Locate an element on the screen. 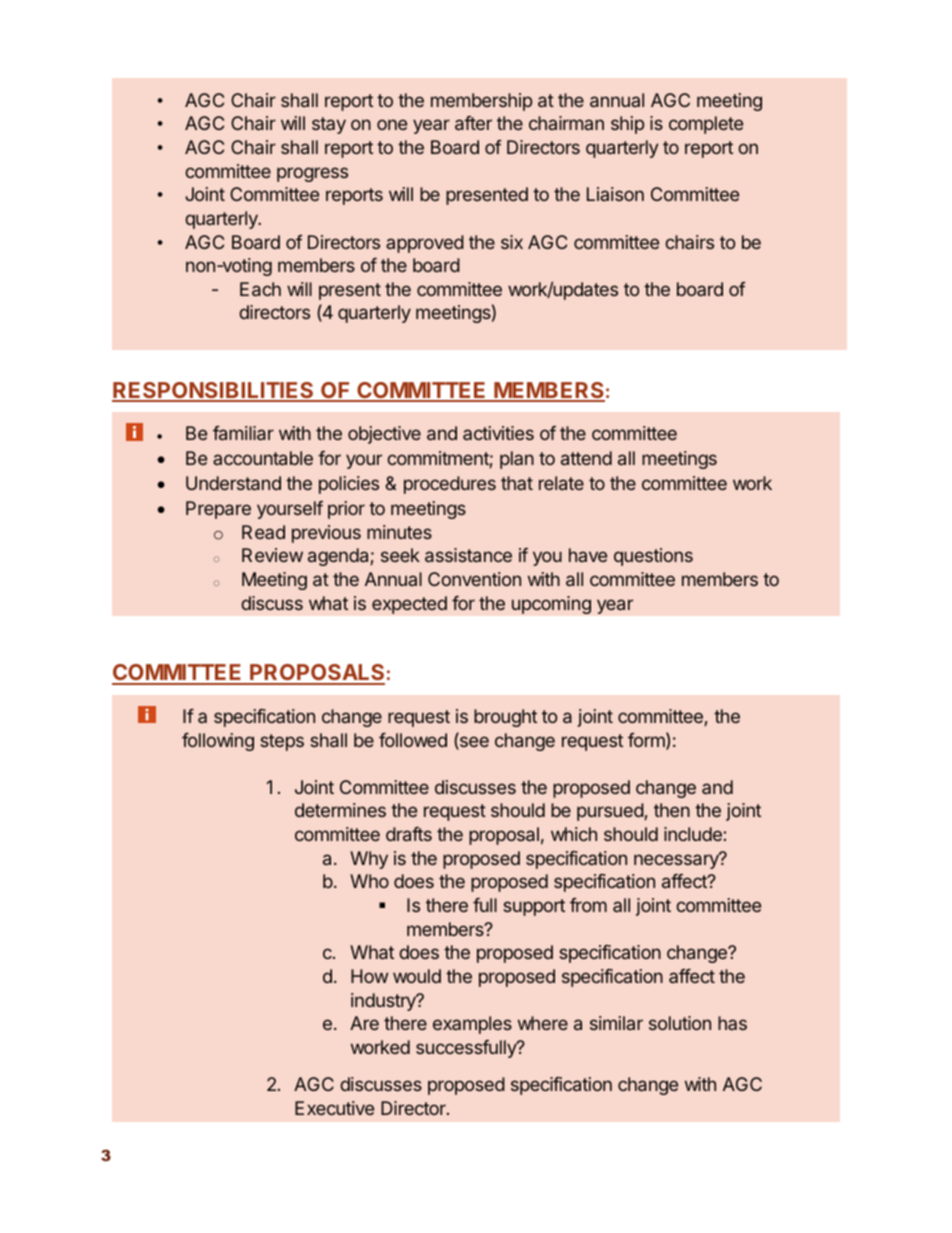  Convention is located at coordinates (474, 579).
